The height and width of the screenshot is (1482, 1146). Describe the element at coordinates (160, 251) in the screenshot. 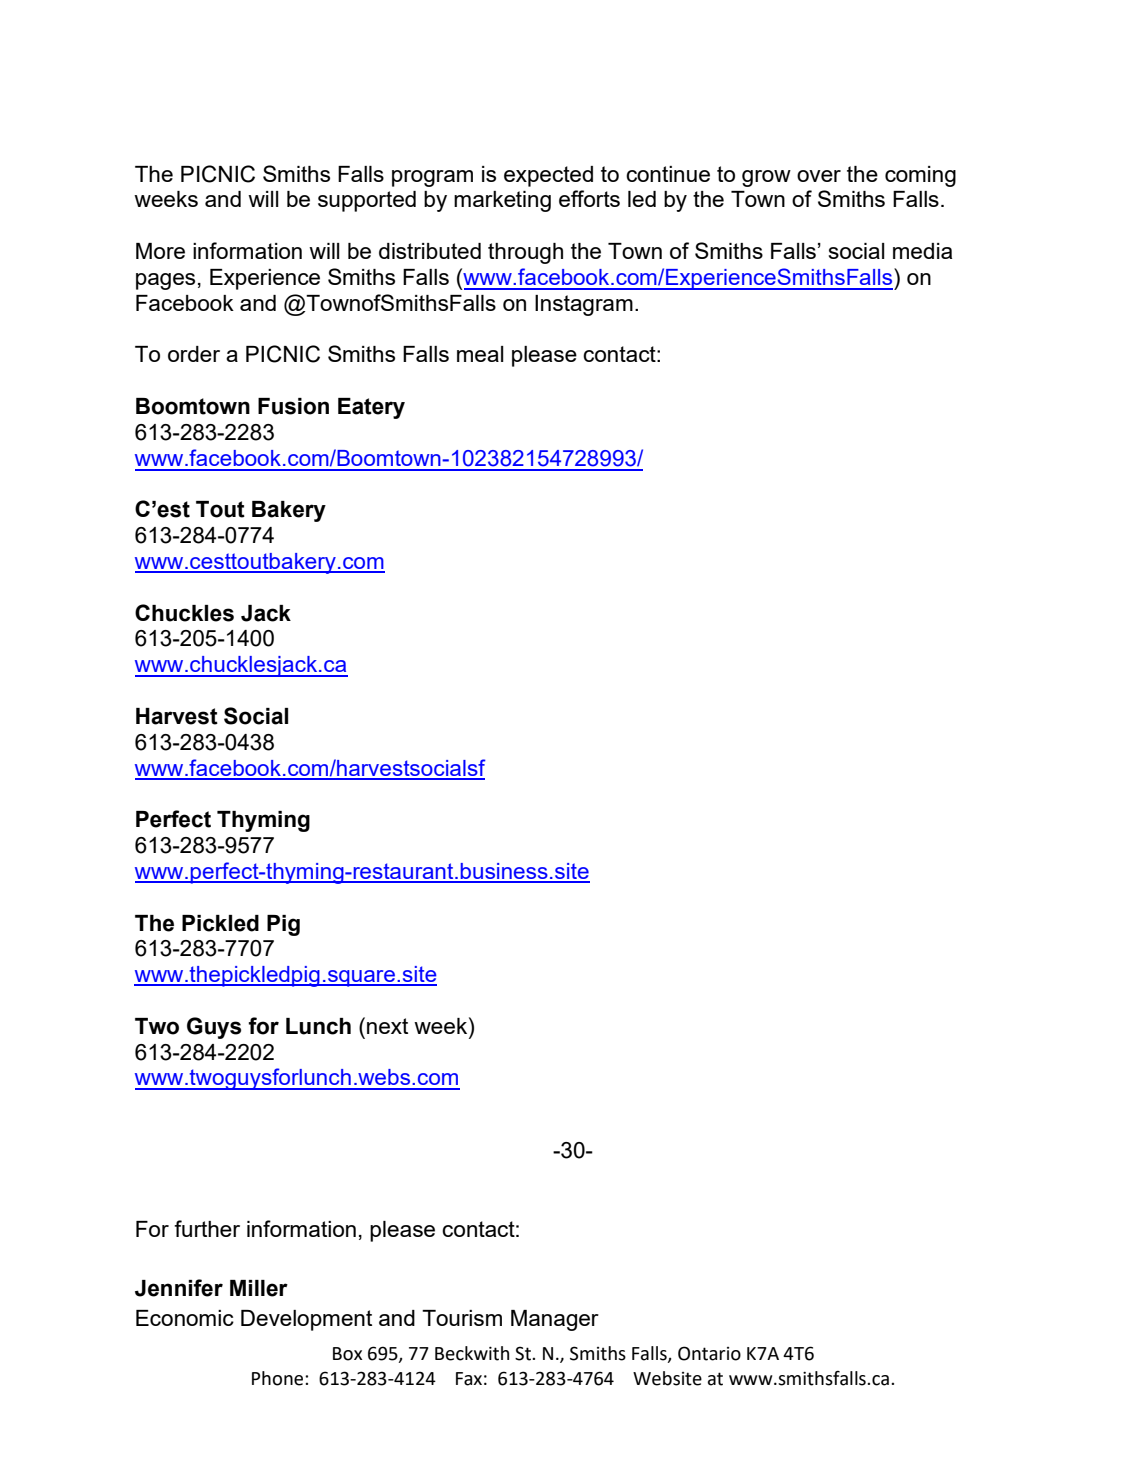

I see `More` at that location.
